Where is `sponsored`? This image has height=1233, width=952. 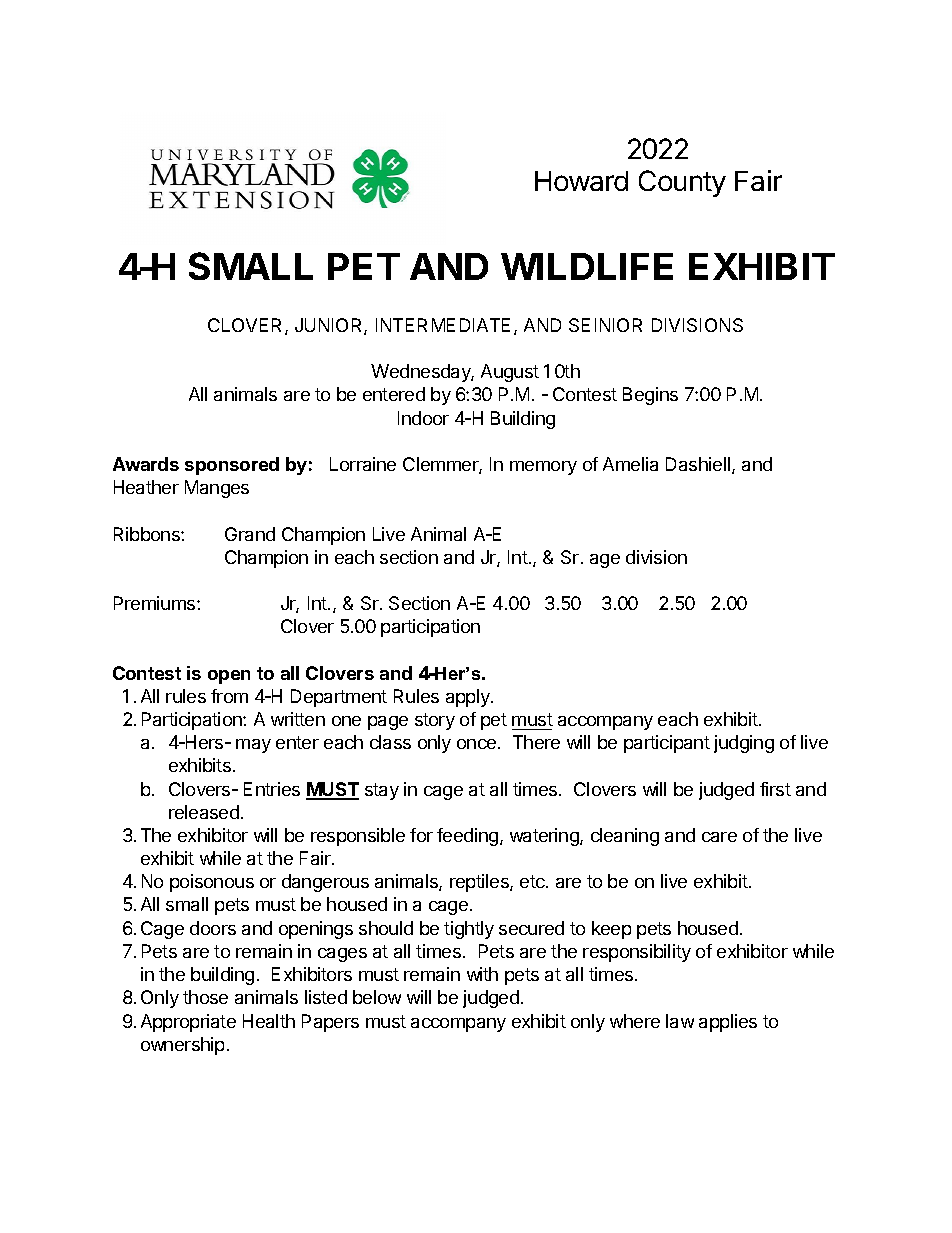 sponsored is located at coordinates (232, 466).
